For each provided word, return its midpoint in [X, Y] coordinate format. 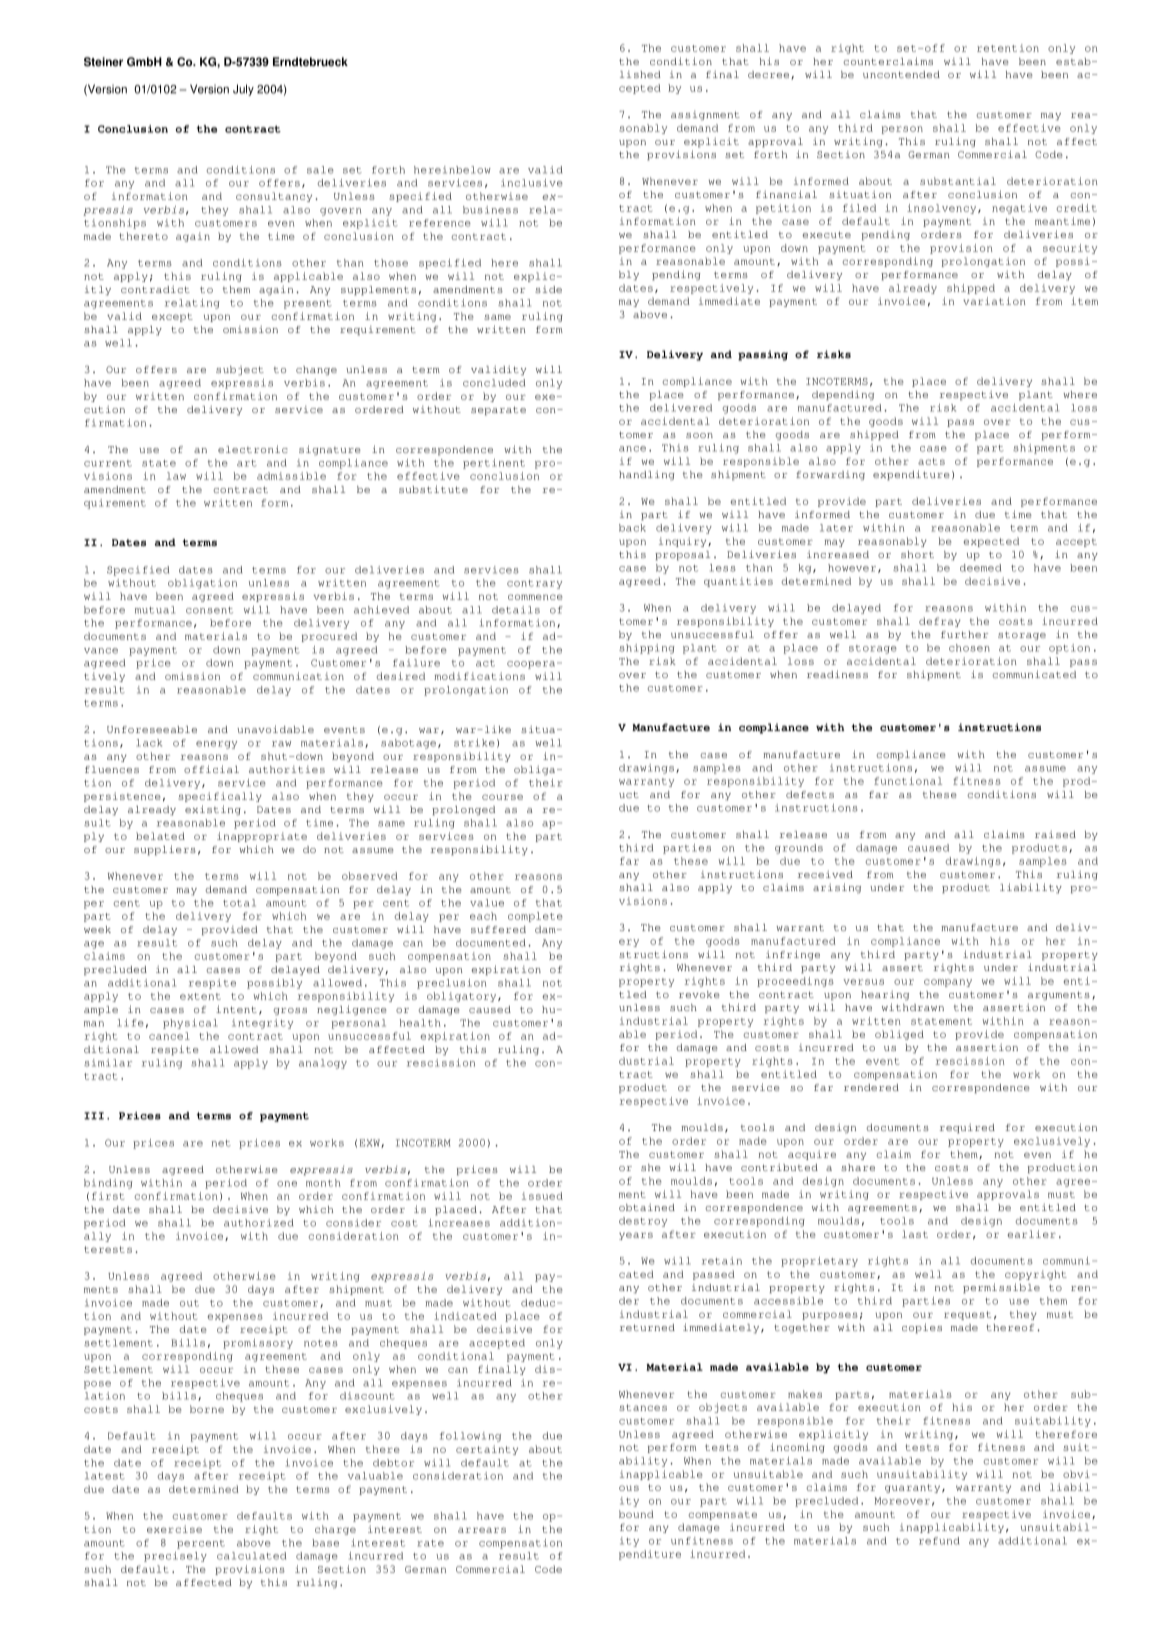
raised [1055, 834]
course [502, 797]
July [243, 90]
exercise [174, 1529]
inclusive [532, 183]
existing [213, 810]
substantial [958, 181]
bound [636, 1514]
